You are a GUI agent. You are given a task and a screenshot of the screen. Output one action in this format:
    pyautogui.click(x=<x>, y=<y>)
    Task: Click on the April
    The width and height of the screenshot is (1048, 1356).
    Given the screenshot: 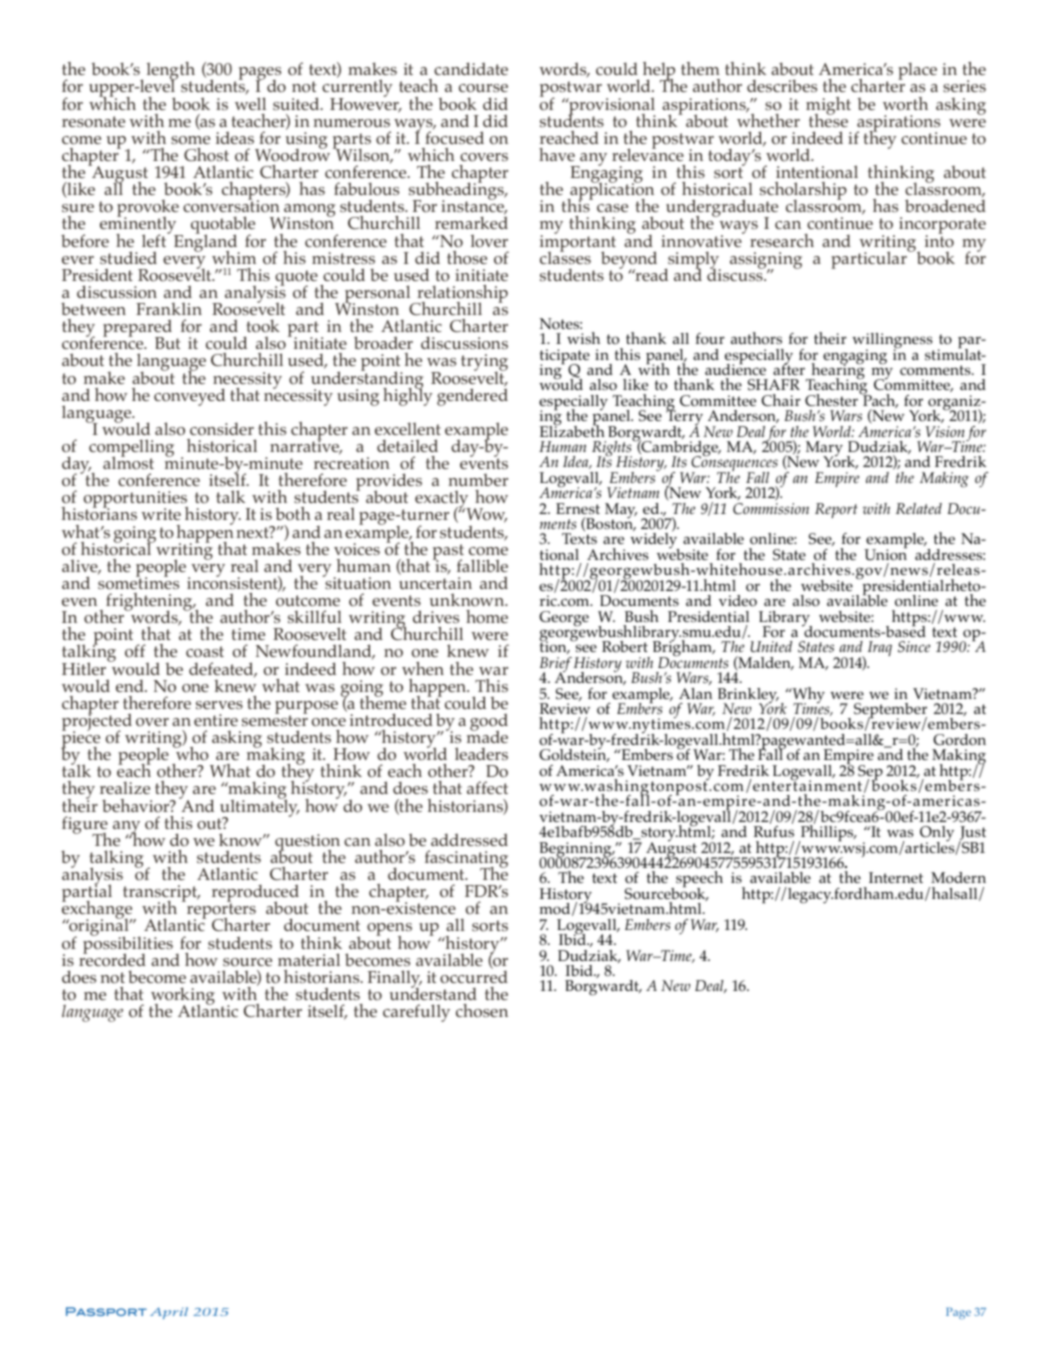 What is the action you would take?
    pyautogui.click(x=169, y=1313)
